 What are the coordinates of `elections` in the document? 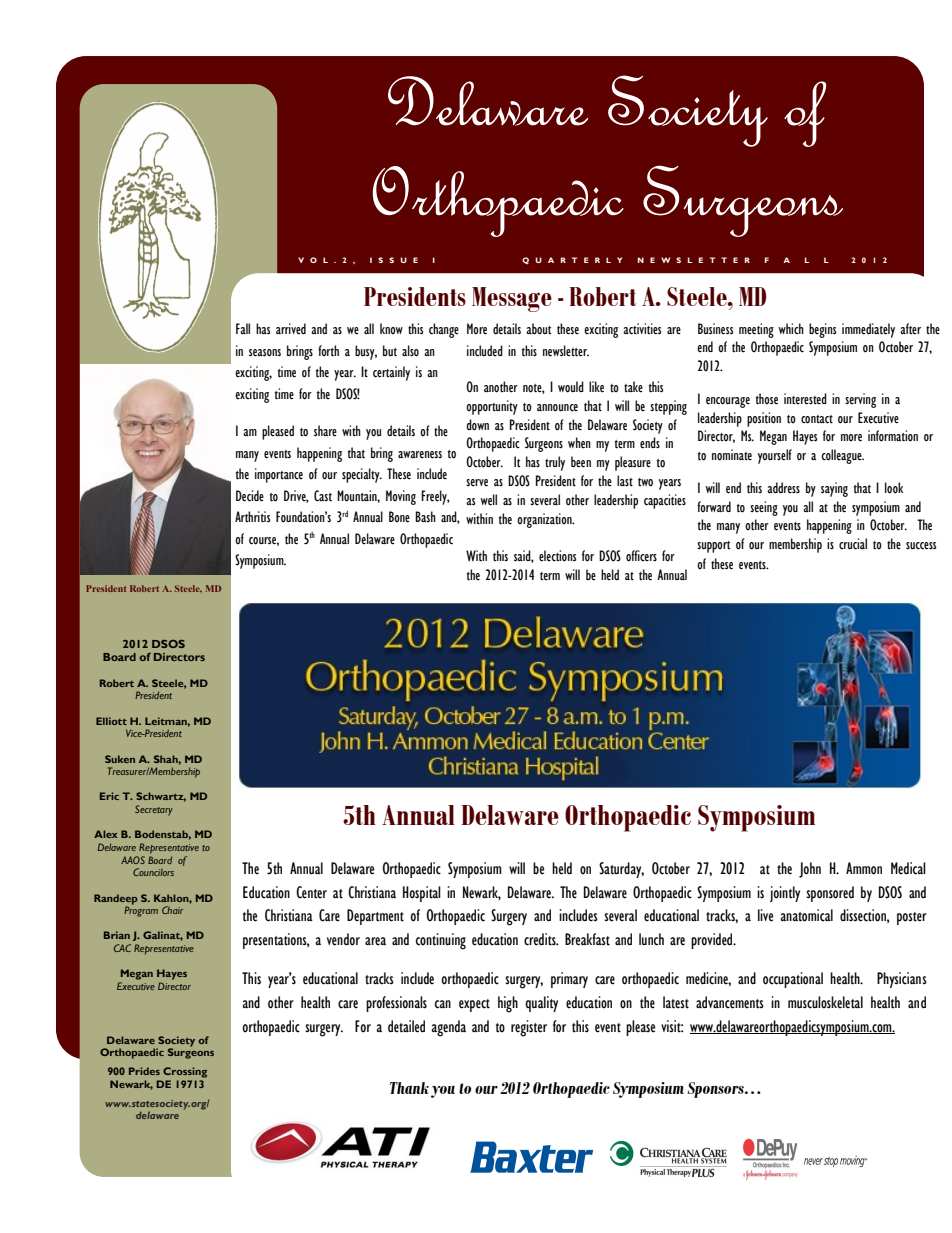 It's located at (557, 556).
